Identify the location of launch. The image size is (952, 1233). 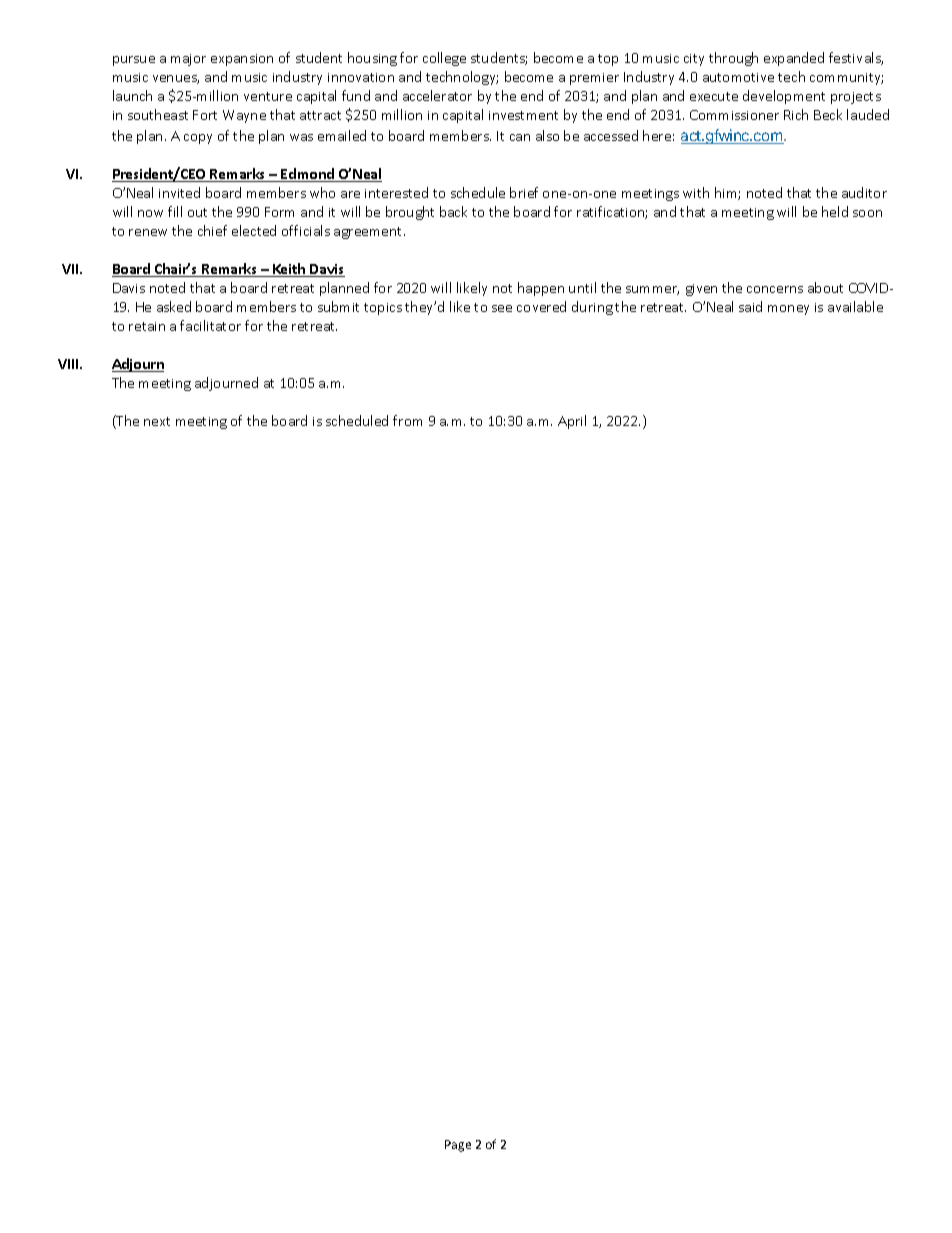
(132, 95).
